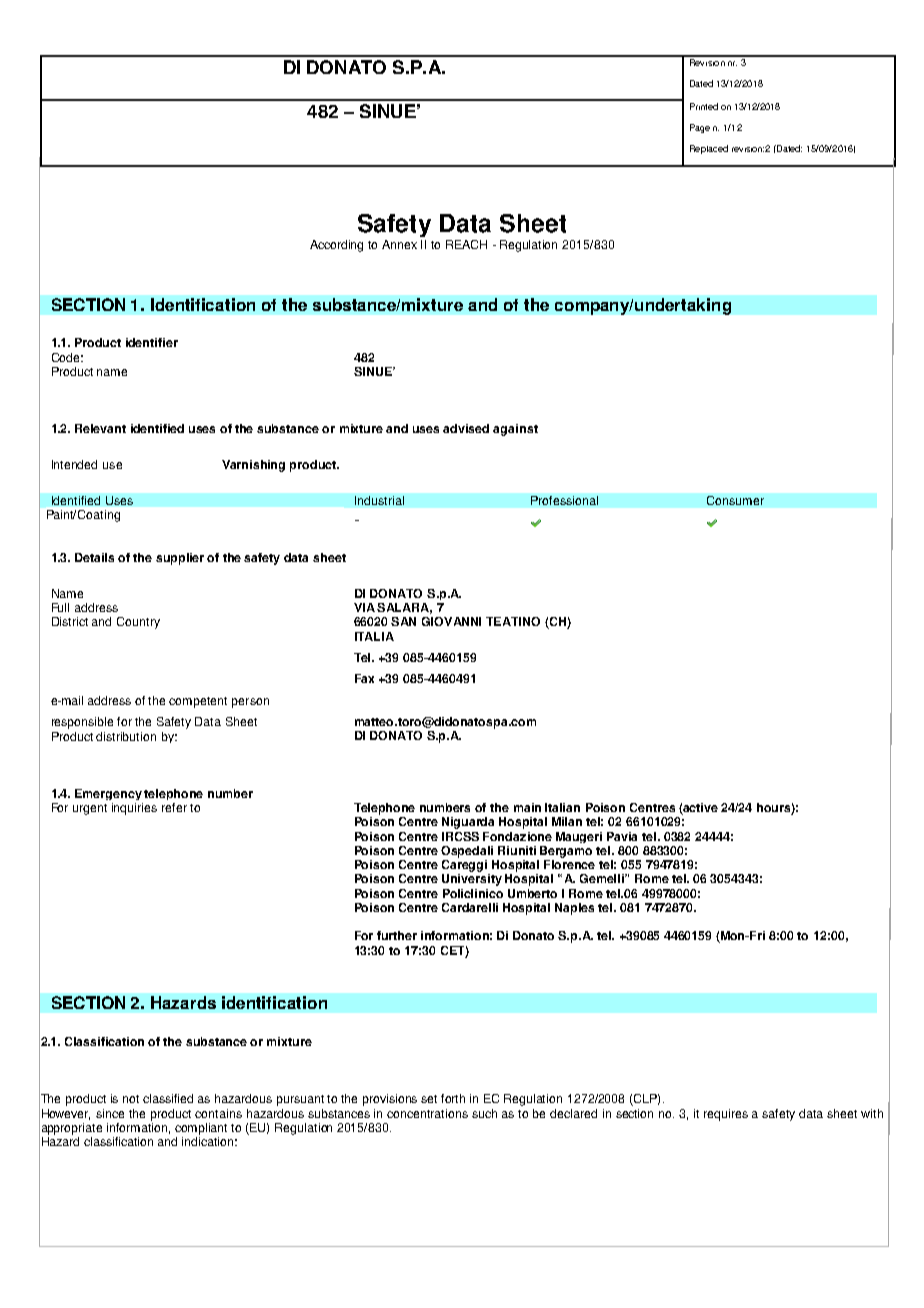 The height and width of the screenshot is (1308, 924). I want to click on Consumer, so click(735, 500).
